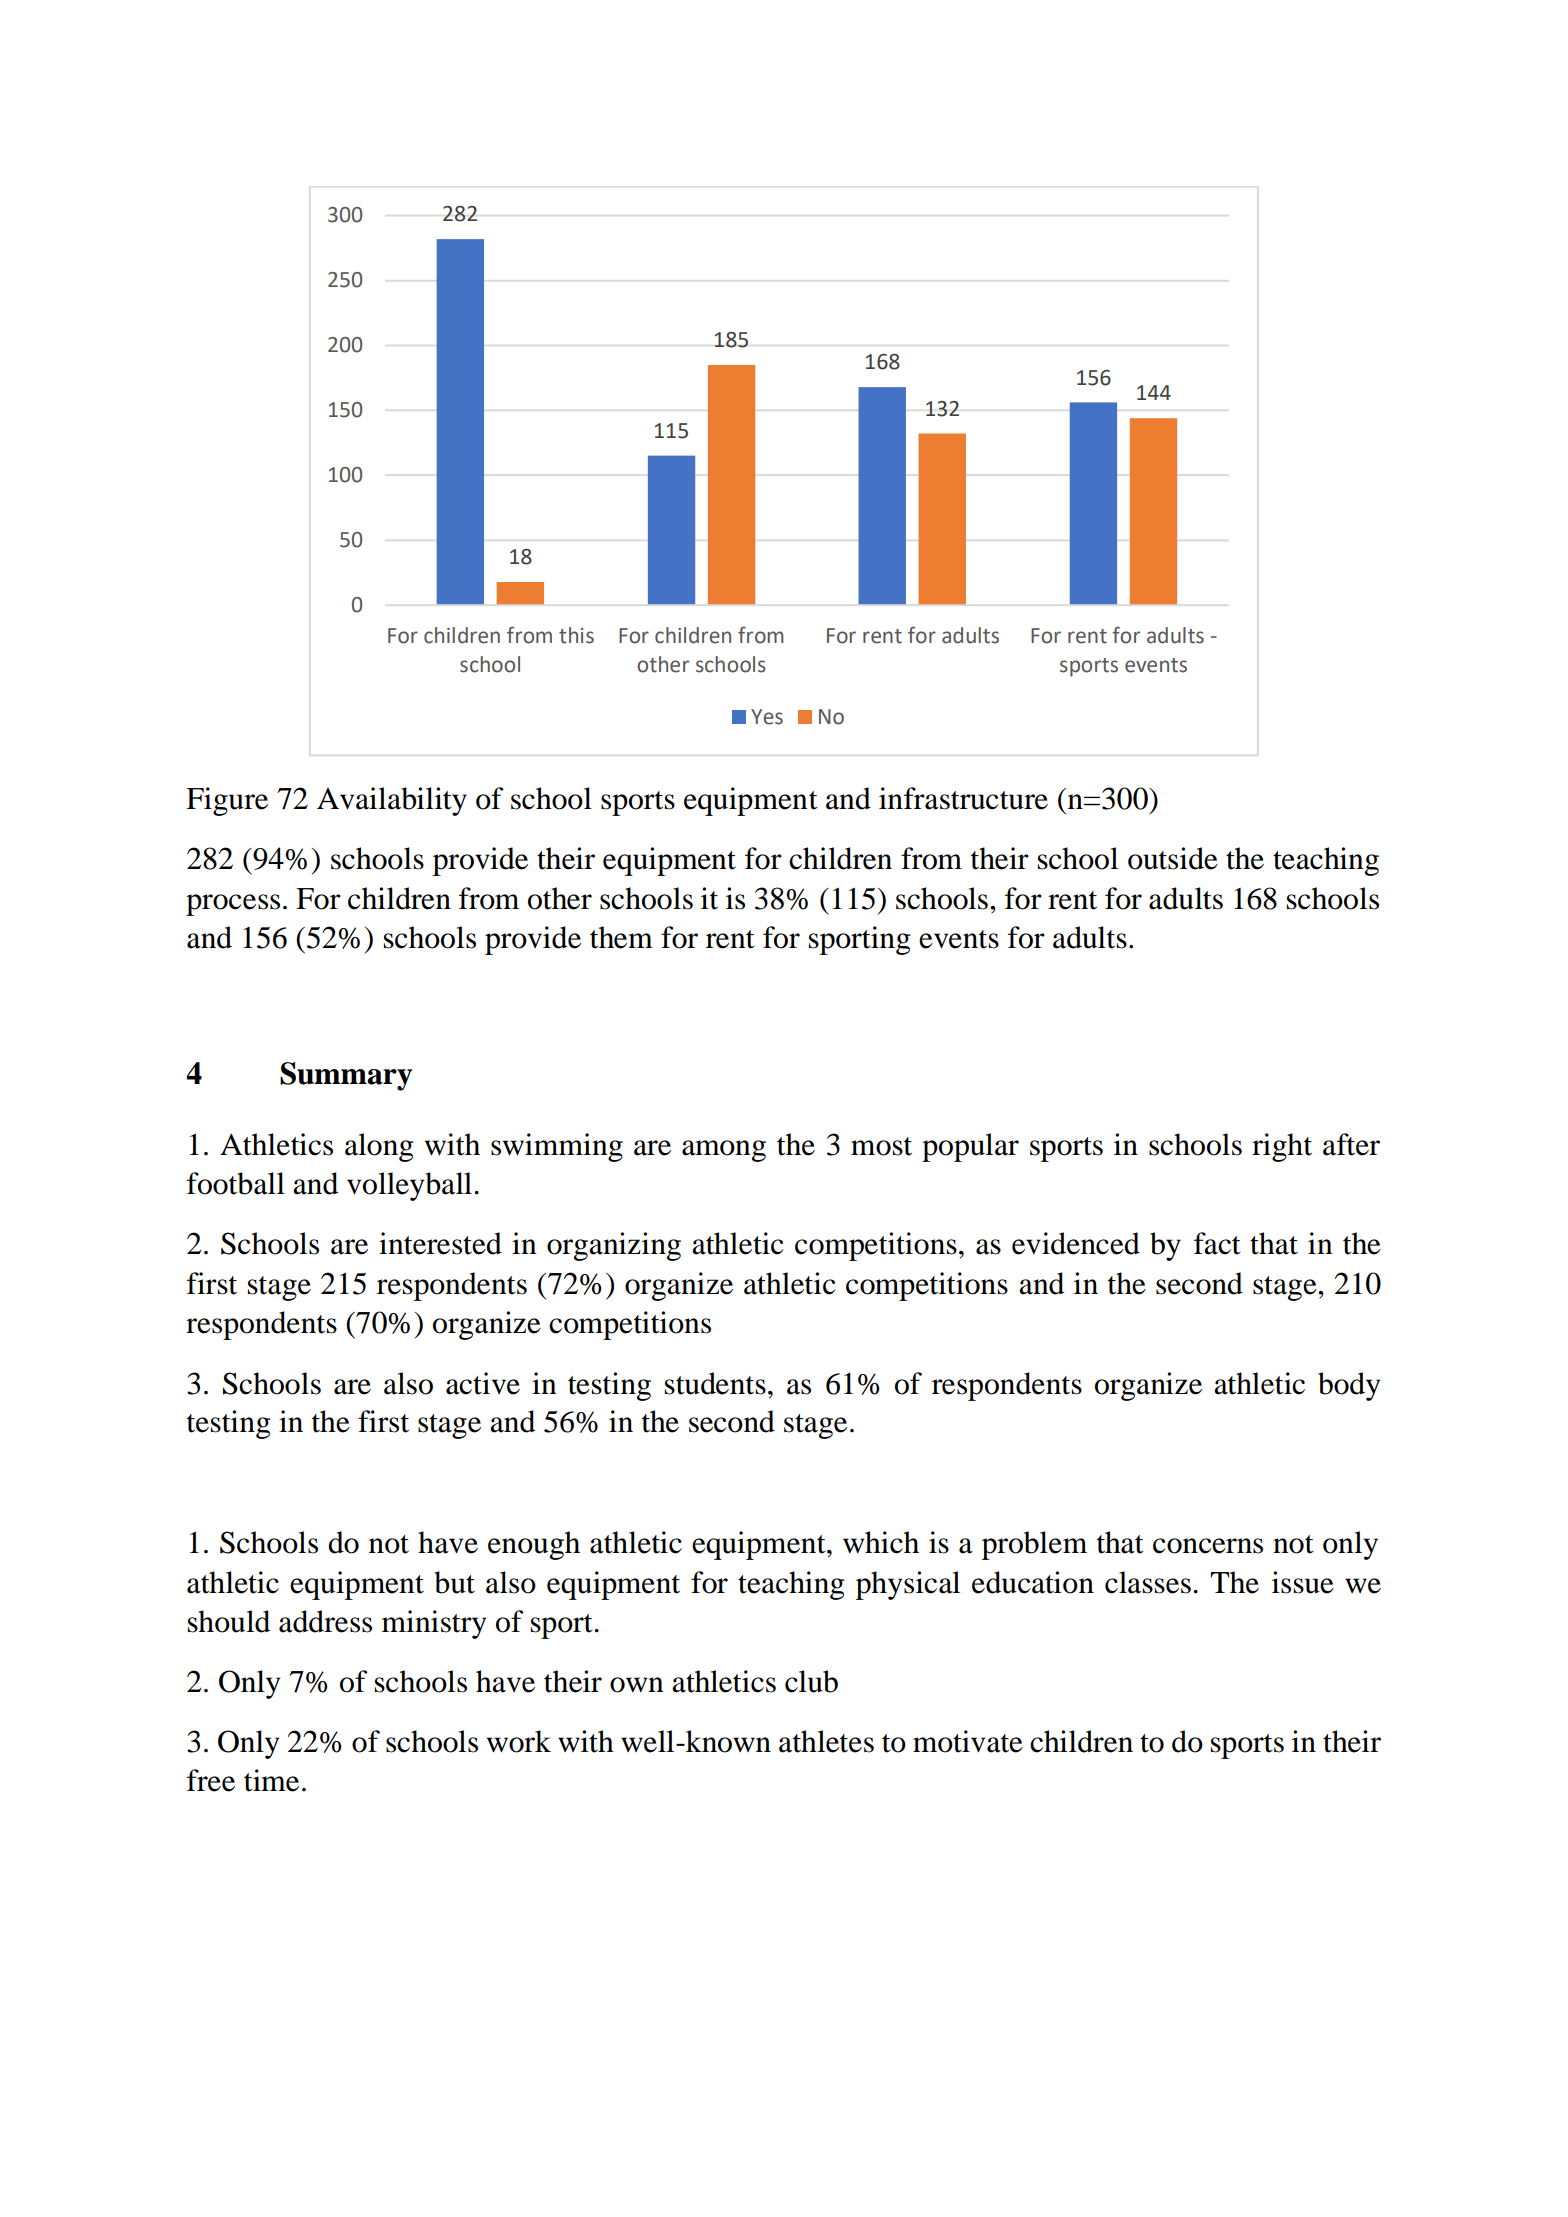 The width and height of the document is (1568, 2217). What do you see at coordinates (440, 1243) in the document?
I see `interested` at bounding box center [440, 1243].
